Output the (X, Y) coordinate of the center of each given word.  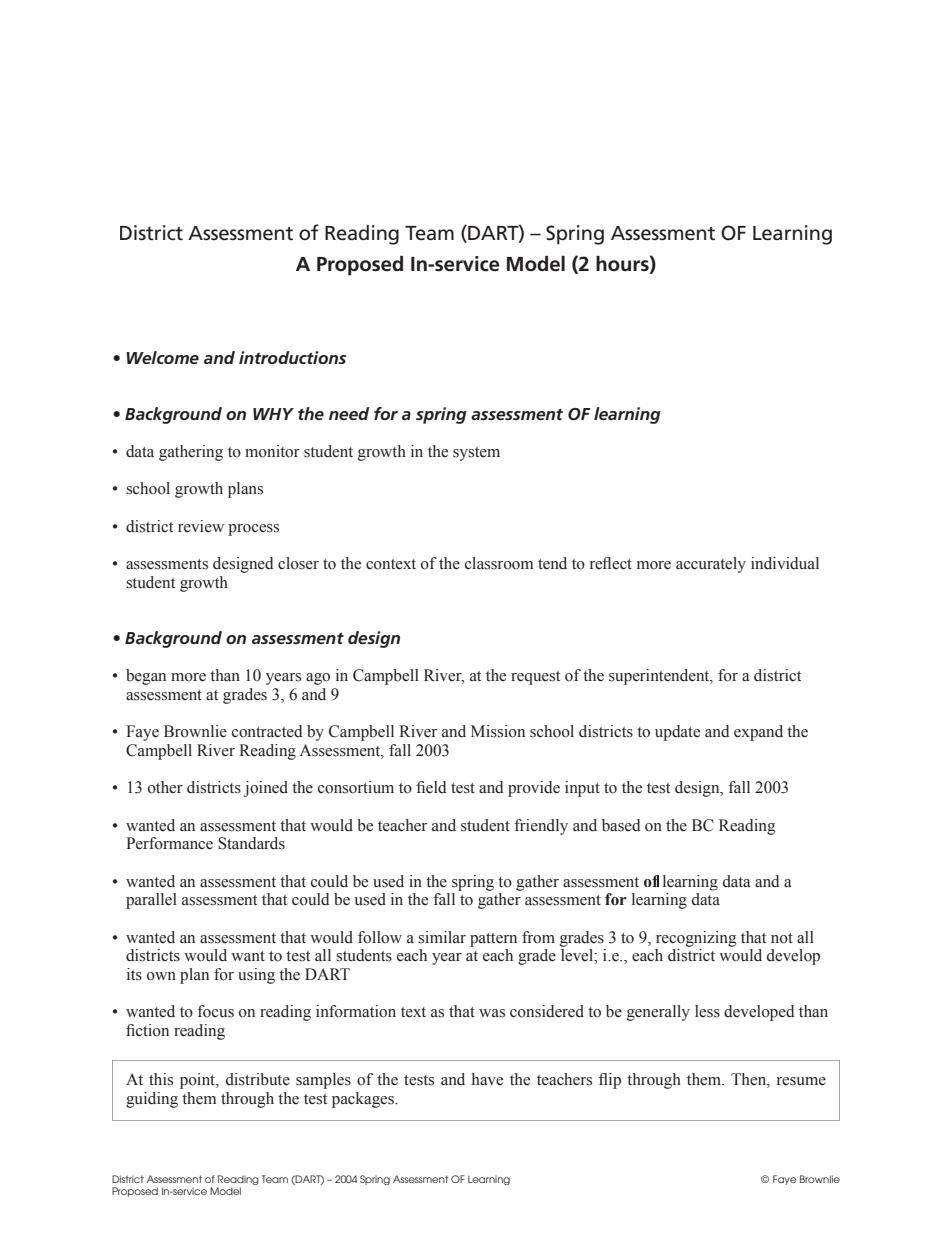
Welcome (162, 357)
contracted (267, 731)
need (349, 413)
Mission (498, 731)
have (487, 1079)
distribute (258, 1079)
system (476, 454)
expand (758, 733)
